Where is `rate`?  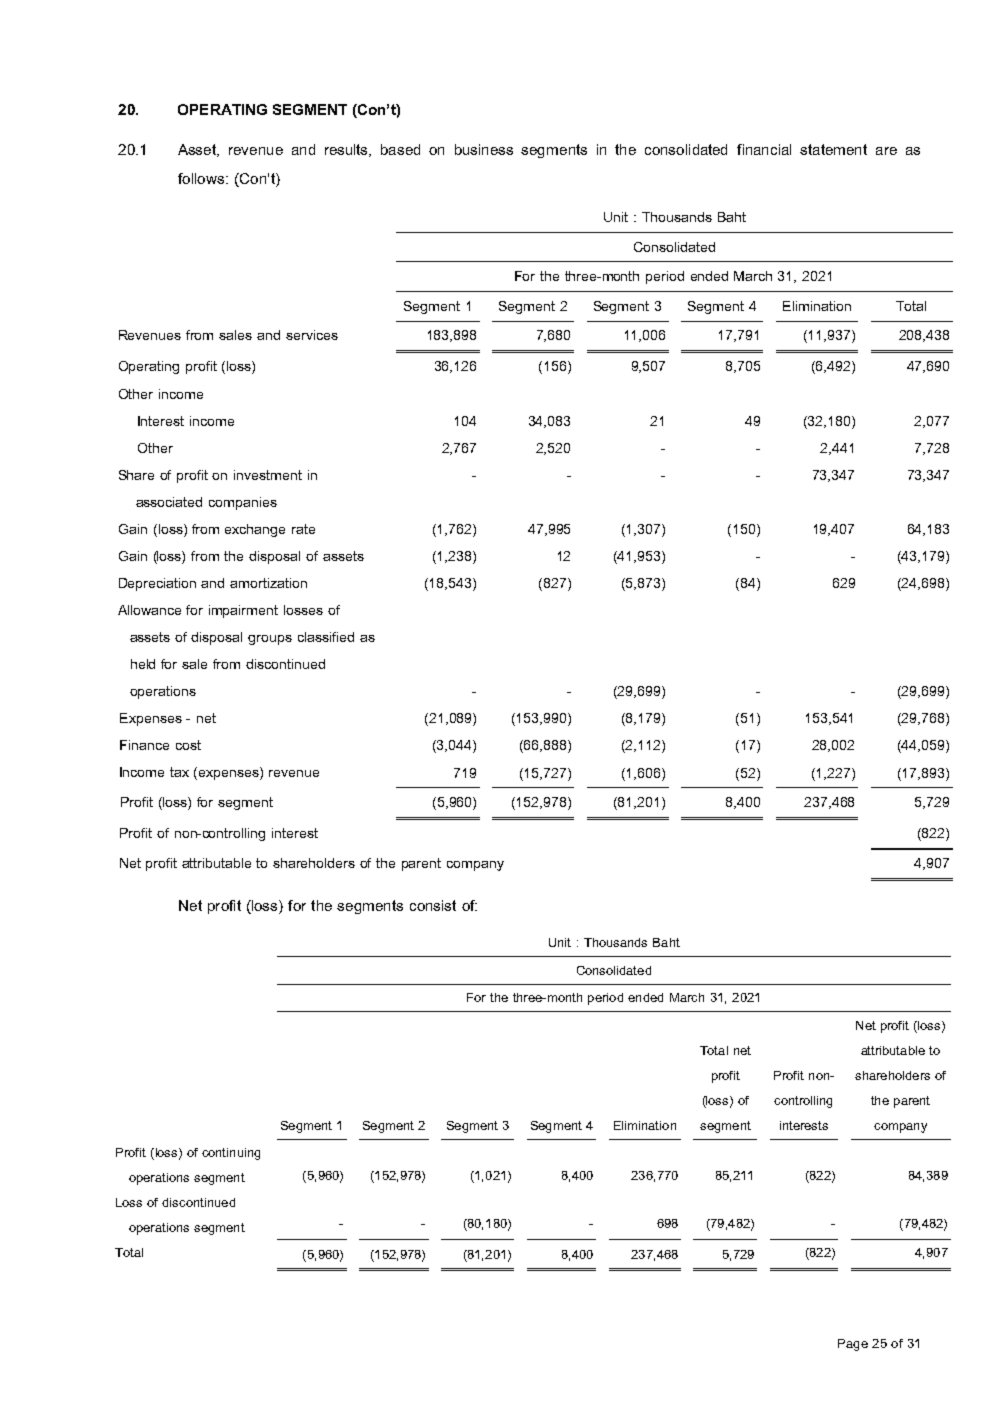 rate is located at coordinates (303, 529).
